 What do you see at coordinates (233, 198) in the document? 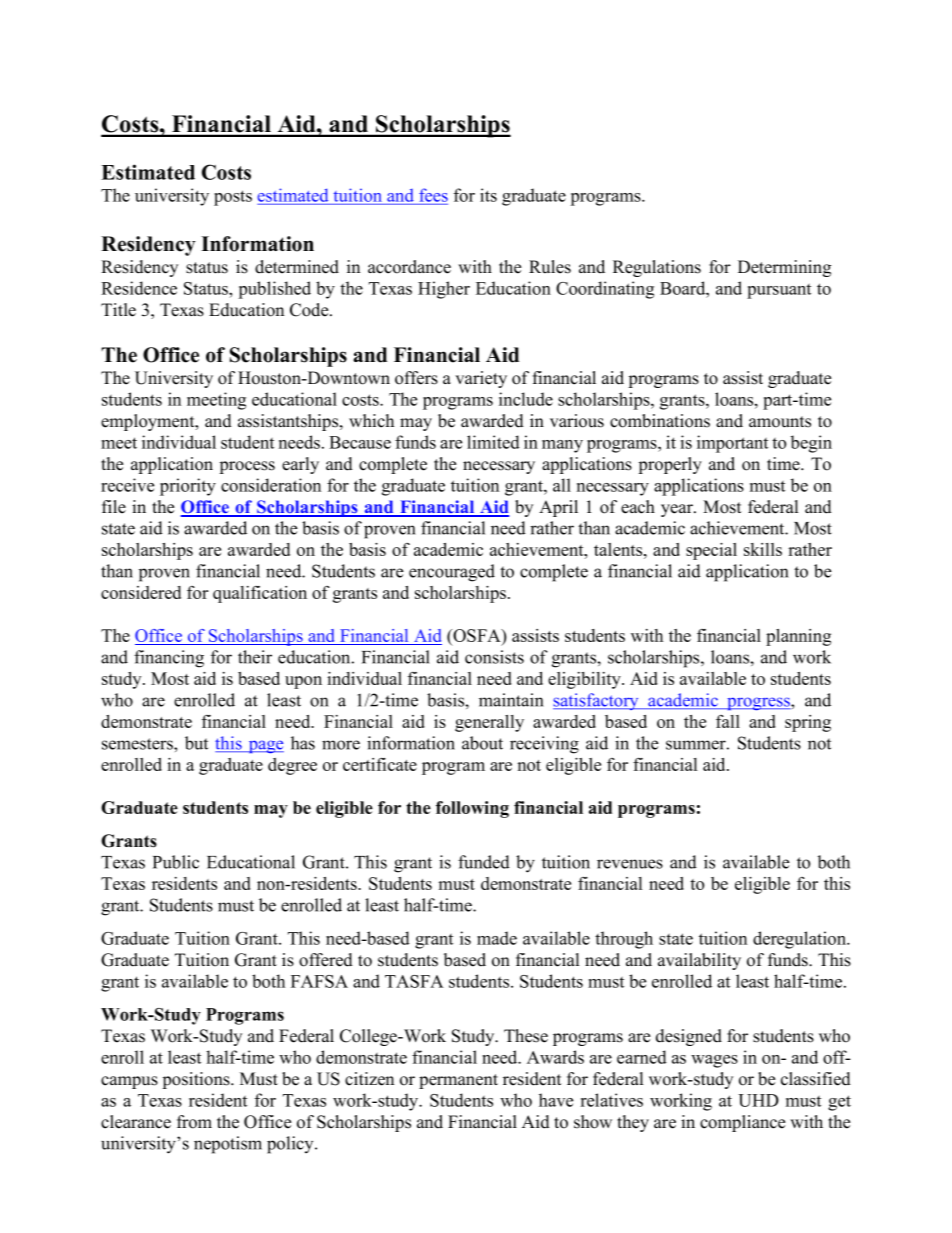
I see `posts` at bounding box center [233, 198].
